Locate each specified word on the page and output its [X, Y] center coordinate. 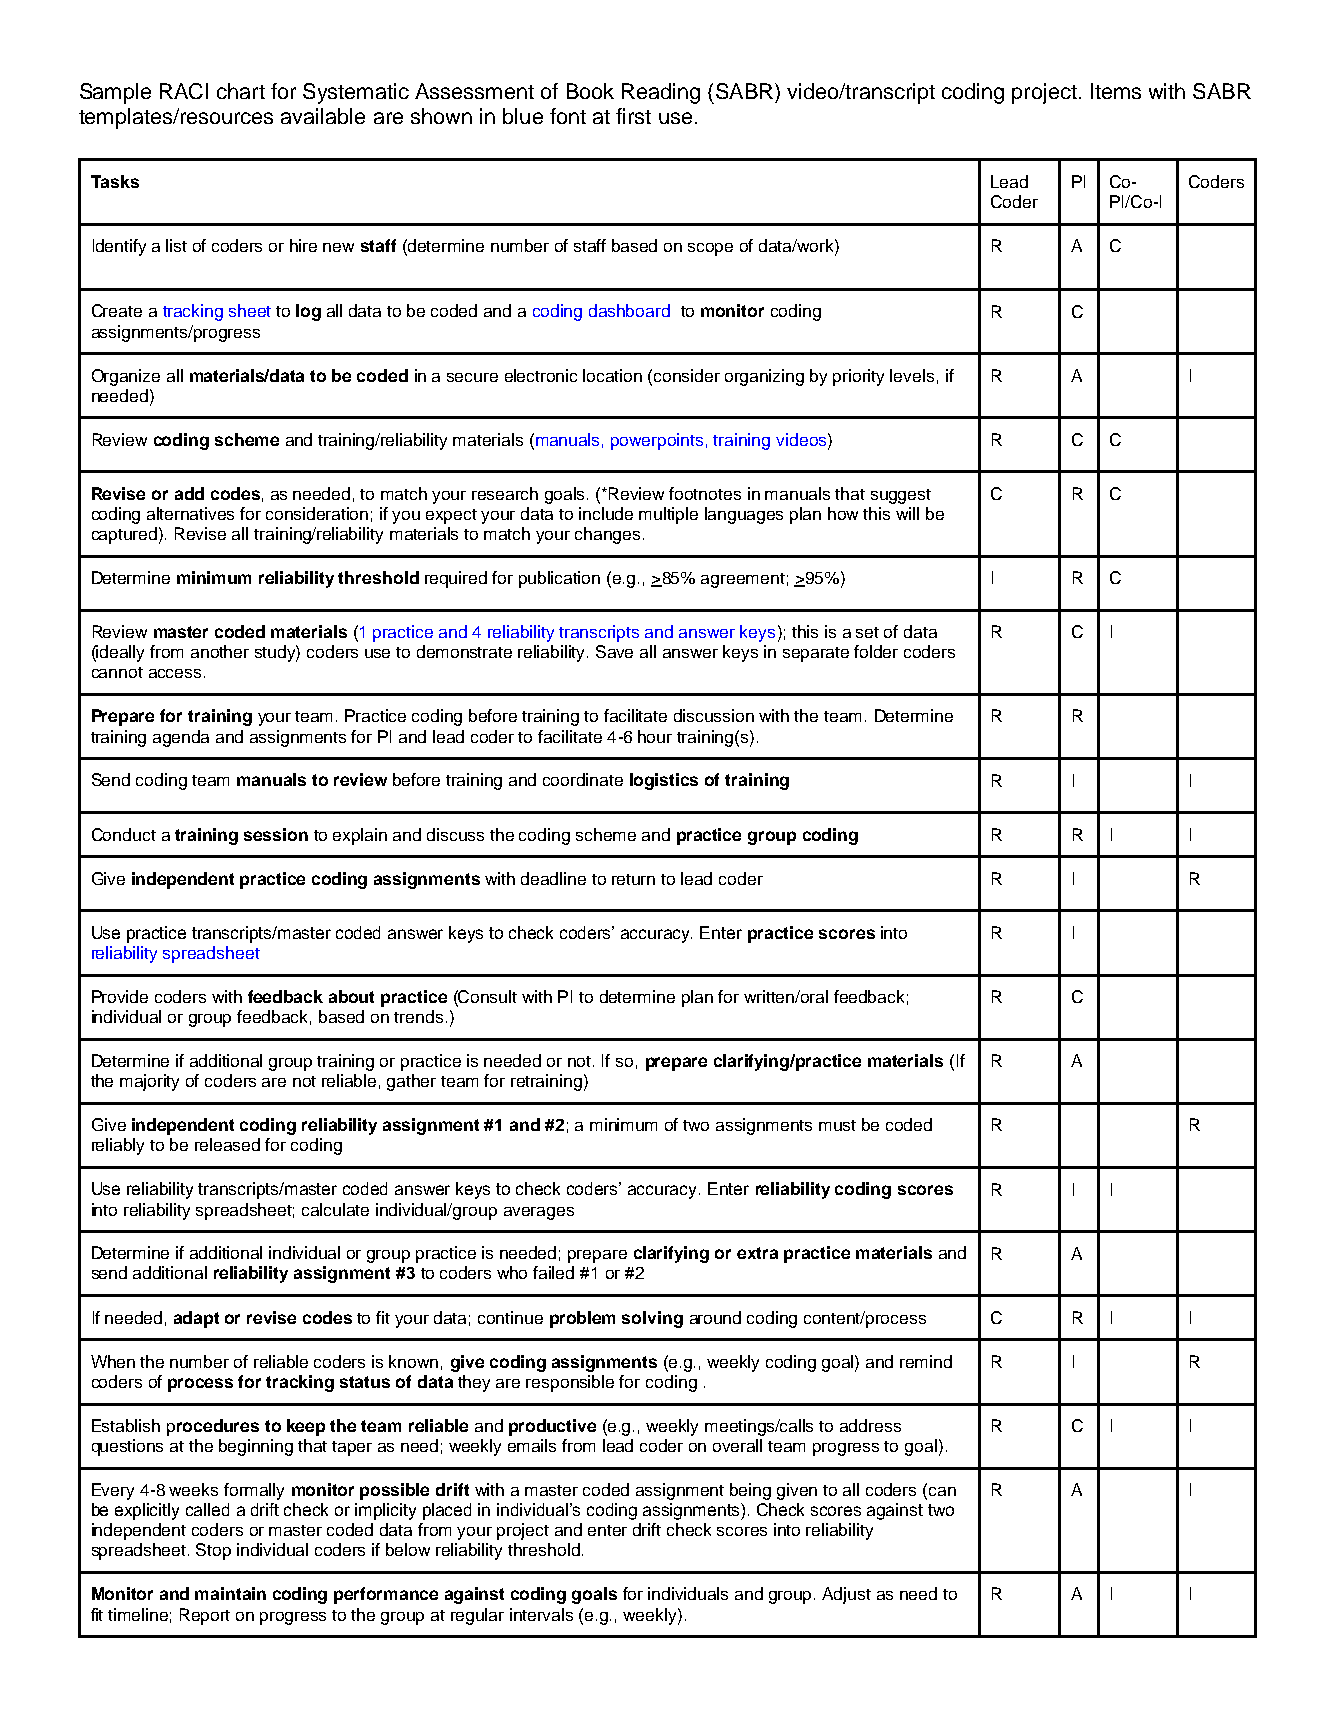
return [633, 879]
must [837, 1125]
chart [241, 91]
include [606, 513]
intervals [541, 1614]
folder [876, 651]
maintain [230, 1593]
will [907, 513]
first [633, 116]
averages [539, 1213]
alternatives [190, 513]
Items [1116, 91]
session [276, 834]
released [227, 1144]
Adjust [846, 1595]
